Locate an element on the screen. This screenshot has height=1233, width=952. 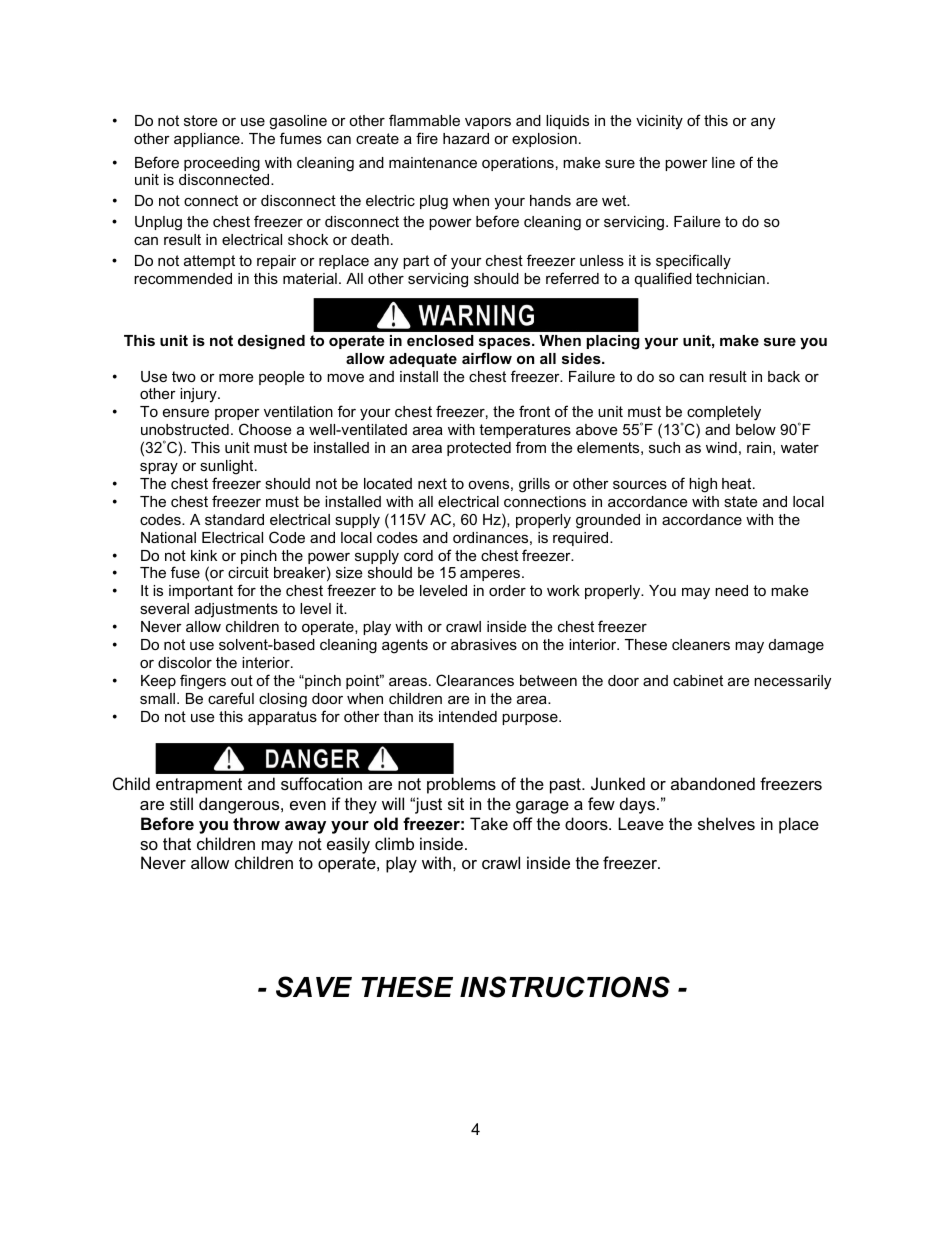
vicinity is located at coordinates (659, 122).
